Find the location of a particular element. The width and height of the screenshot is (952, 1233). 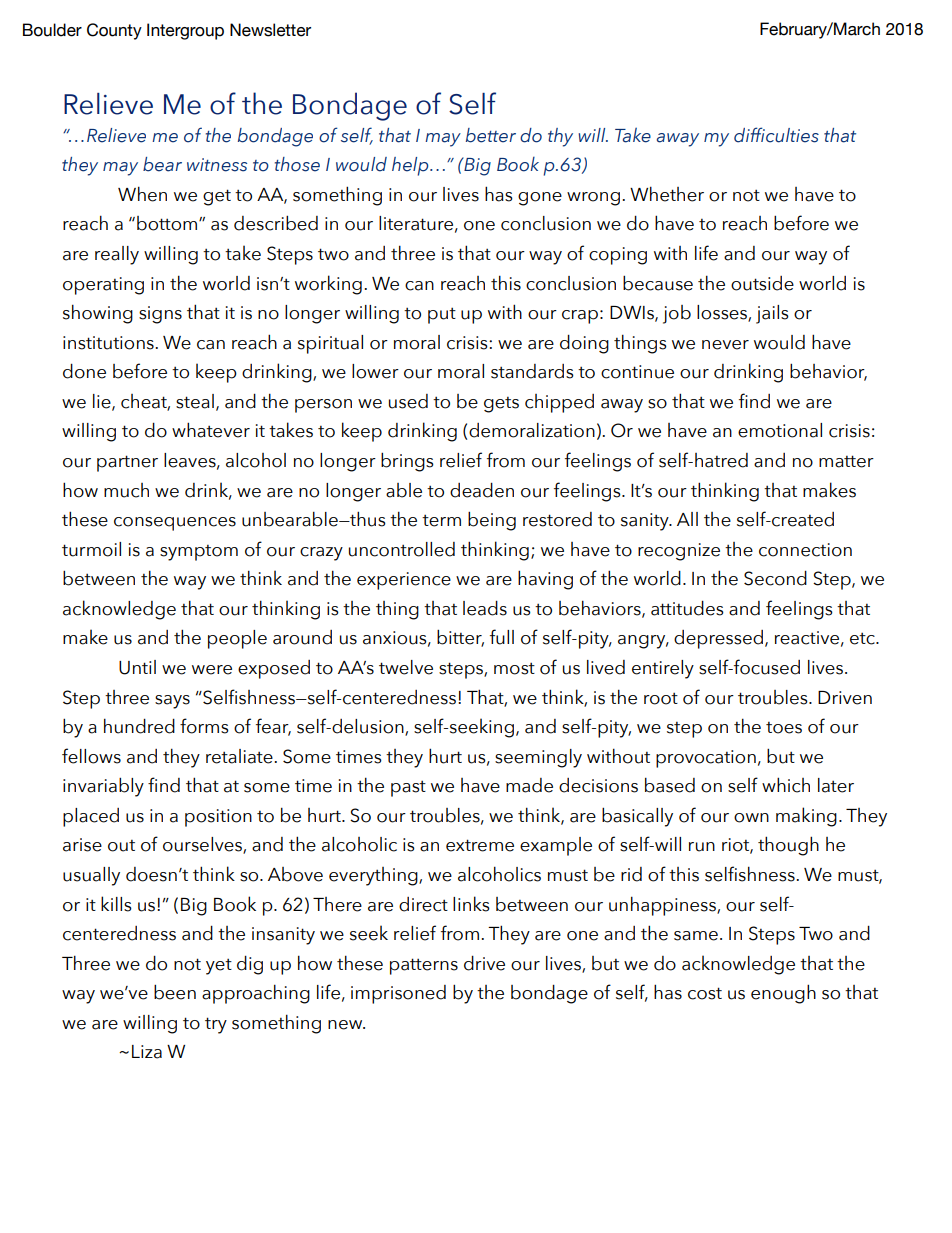

put is located at coordinates (442, 315).
